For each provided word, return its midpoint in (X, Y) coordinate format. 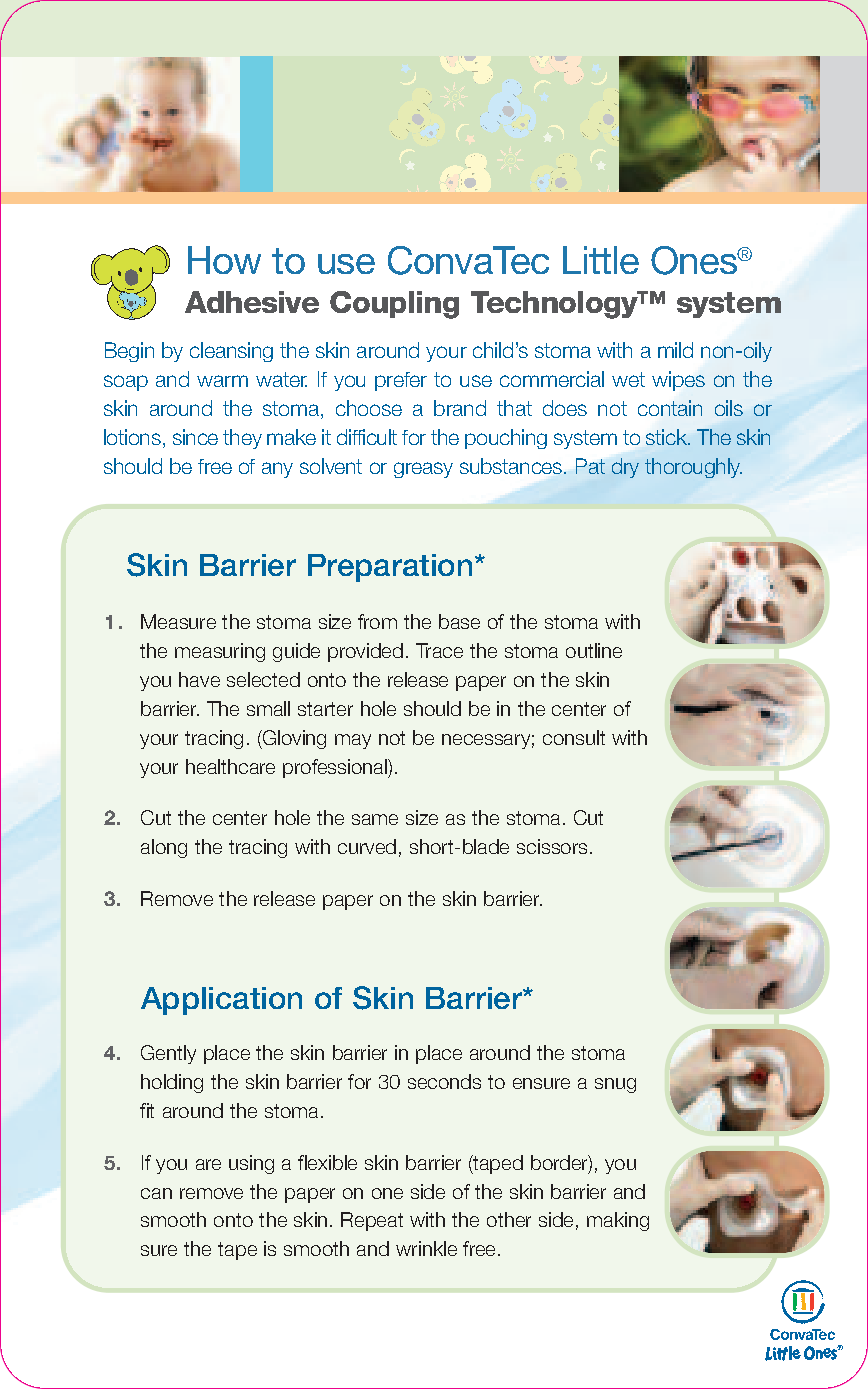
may (353, 741)
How (224, 260)
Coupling (394, 305)
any (277, 470)
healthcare (230, 766)
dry (625, 468)
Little (601, 260)
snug (615, 1085)
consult (574, 737)
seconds (444, 1081)
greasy (423, 470)
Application (221, 1001)
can (156, 1193)
